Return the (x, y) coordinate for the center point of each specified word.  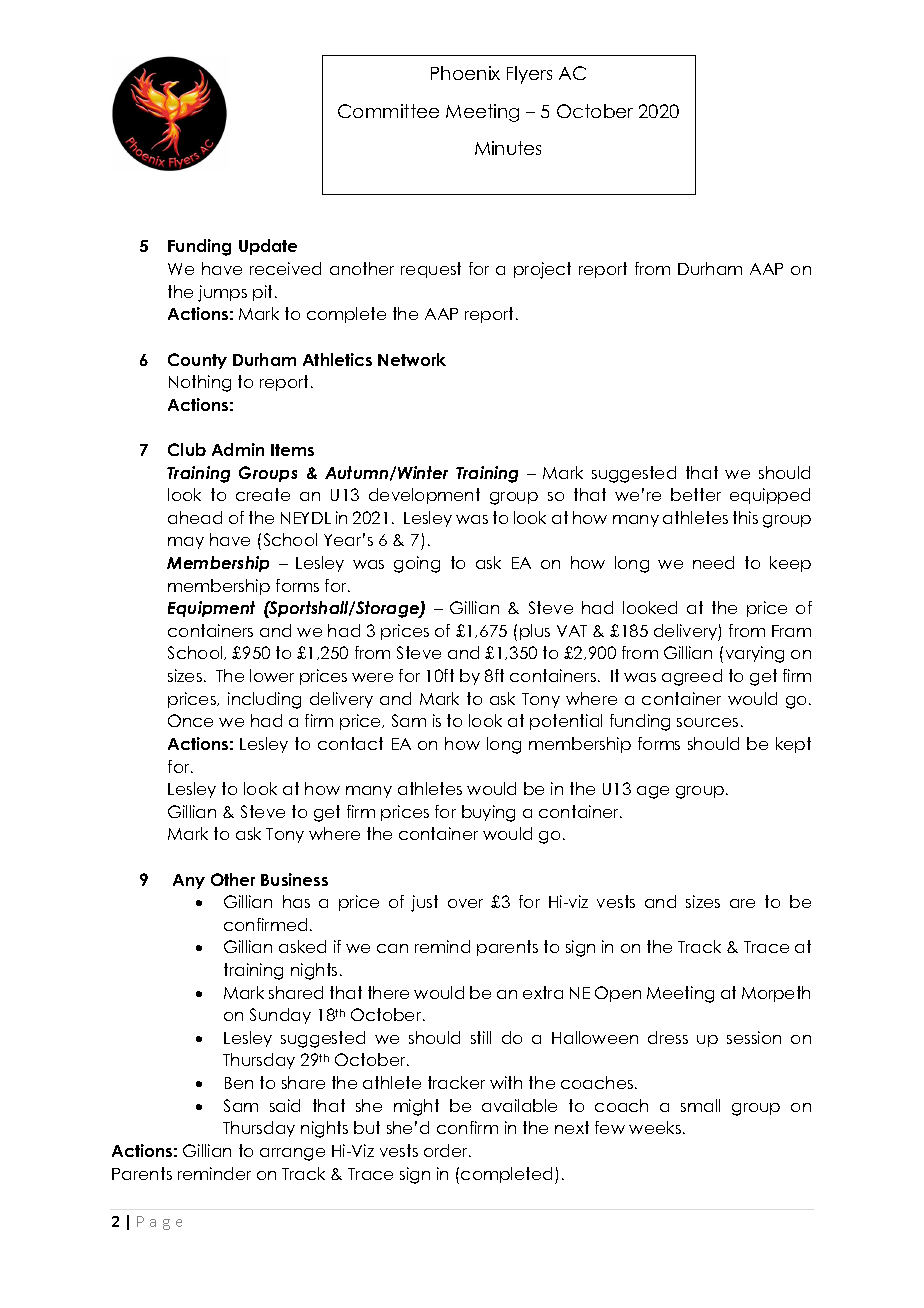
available (519, 1105)
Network (412, 359)
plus (535, 632)
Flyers (529, 75)
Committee (388, 111)
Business (294, 879)
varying (755, 654)
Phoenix (465, 73)
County (197, 361)
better (696, 494)
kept (793, 745)
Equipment (211, 609)
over (465, 903)
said (285, 1105)
